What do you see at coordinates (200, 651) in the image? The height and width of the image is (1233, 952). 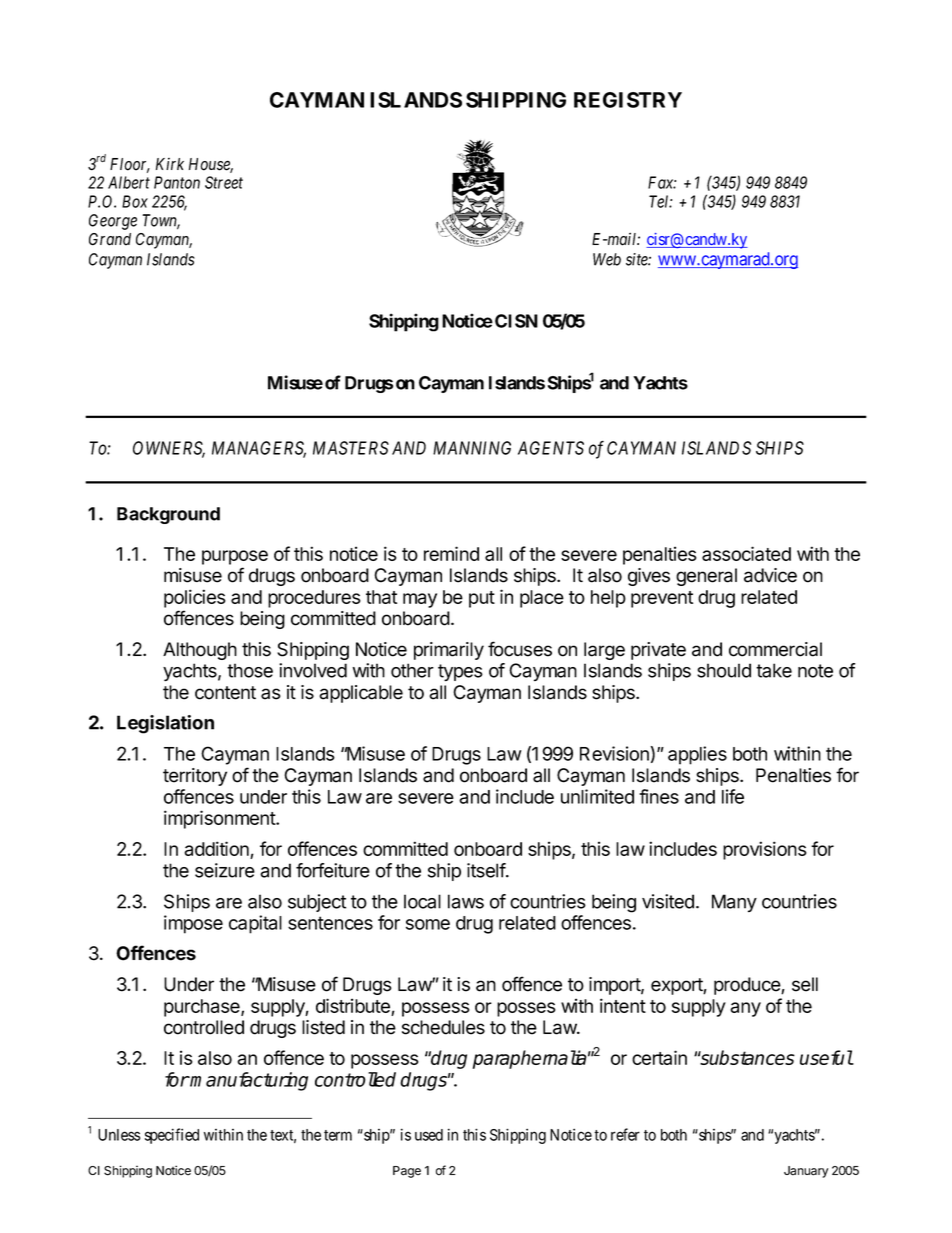 I see `Although` at bounding box center [200, 651].
